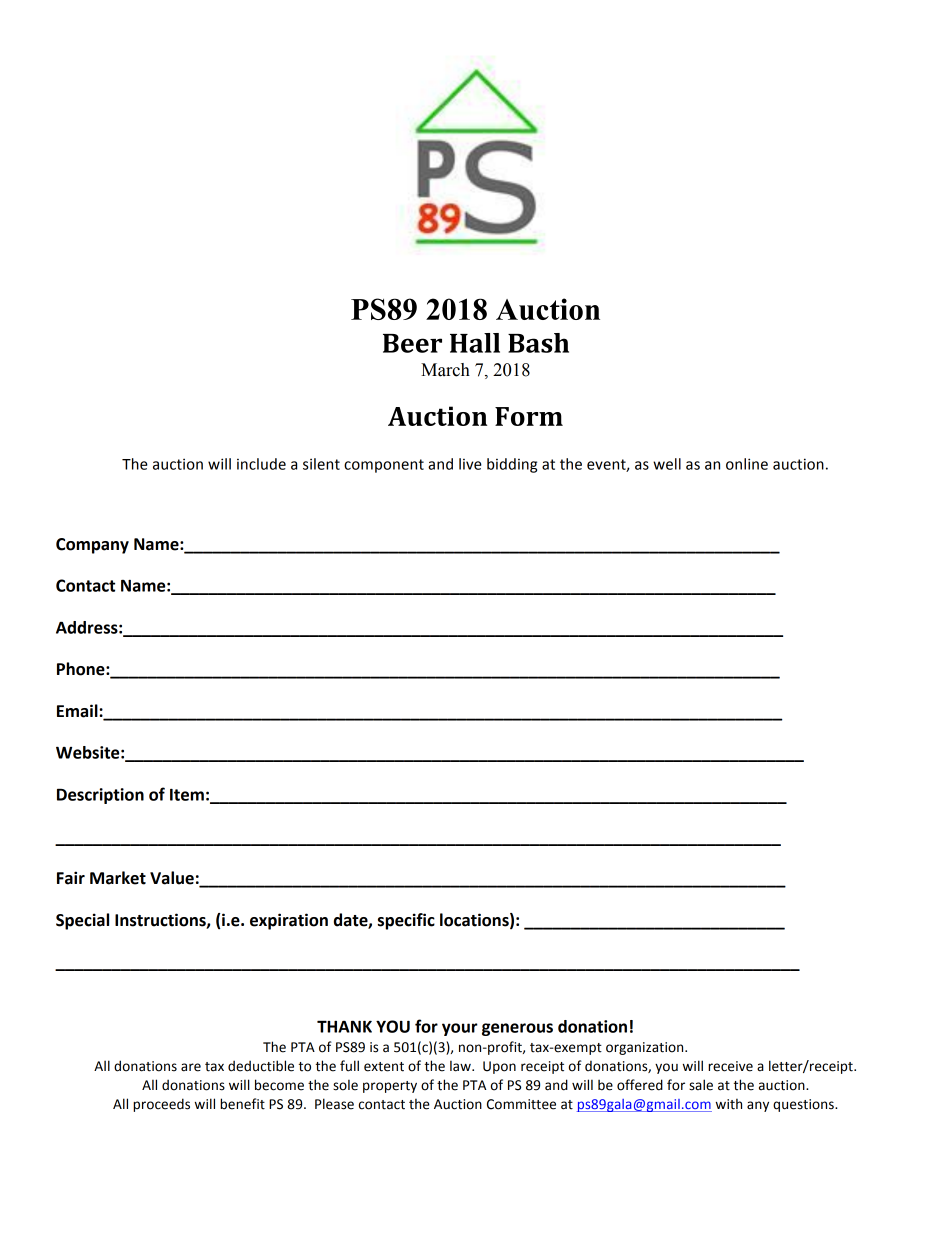 The width and height of the screenshot is (952, 1233). I want to click on organization, so click(646, 1048).
